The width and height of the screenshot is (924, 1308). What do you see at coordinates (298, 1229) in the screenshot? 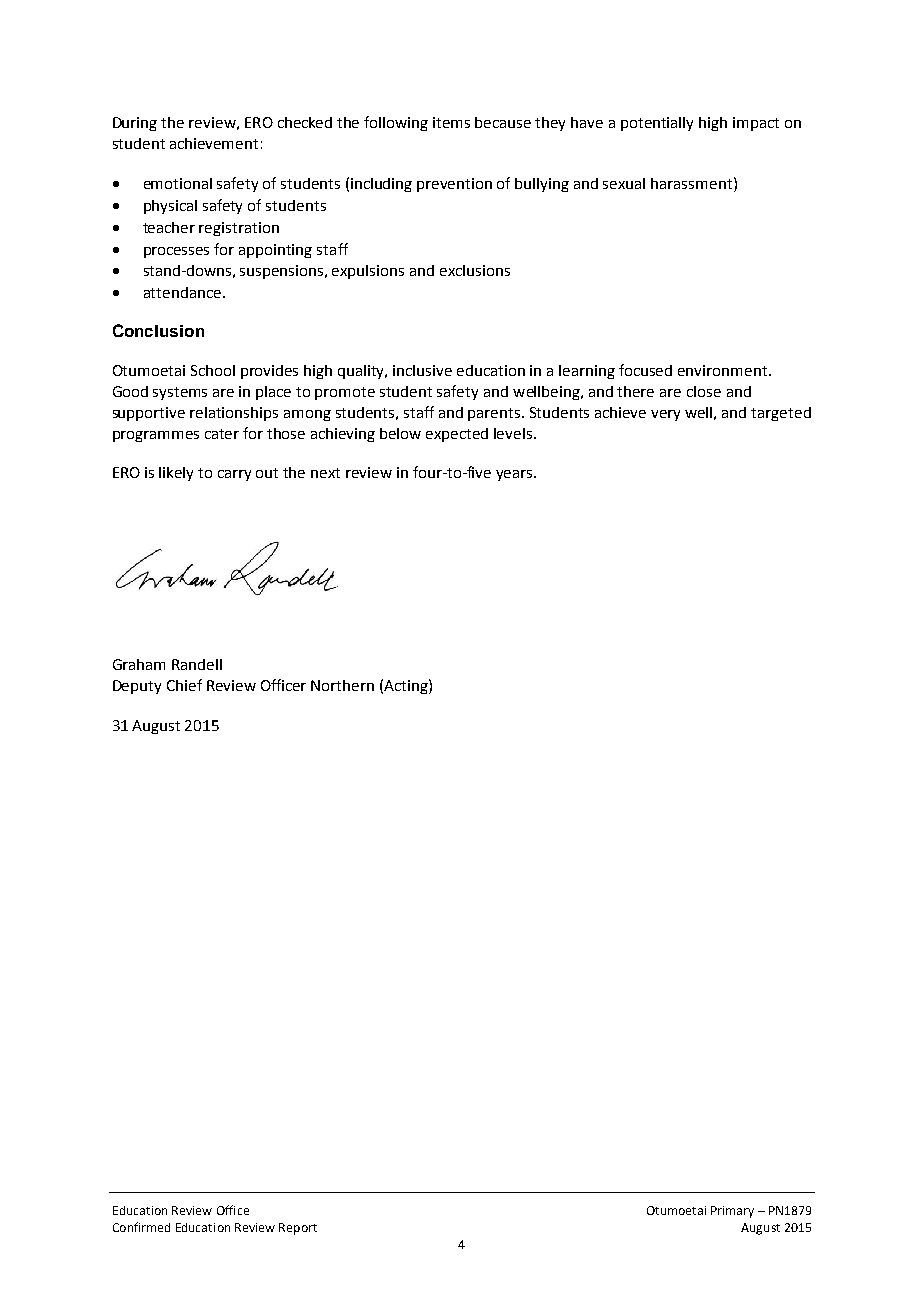
I see `Report` at bounding box center [298, 1229].
